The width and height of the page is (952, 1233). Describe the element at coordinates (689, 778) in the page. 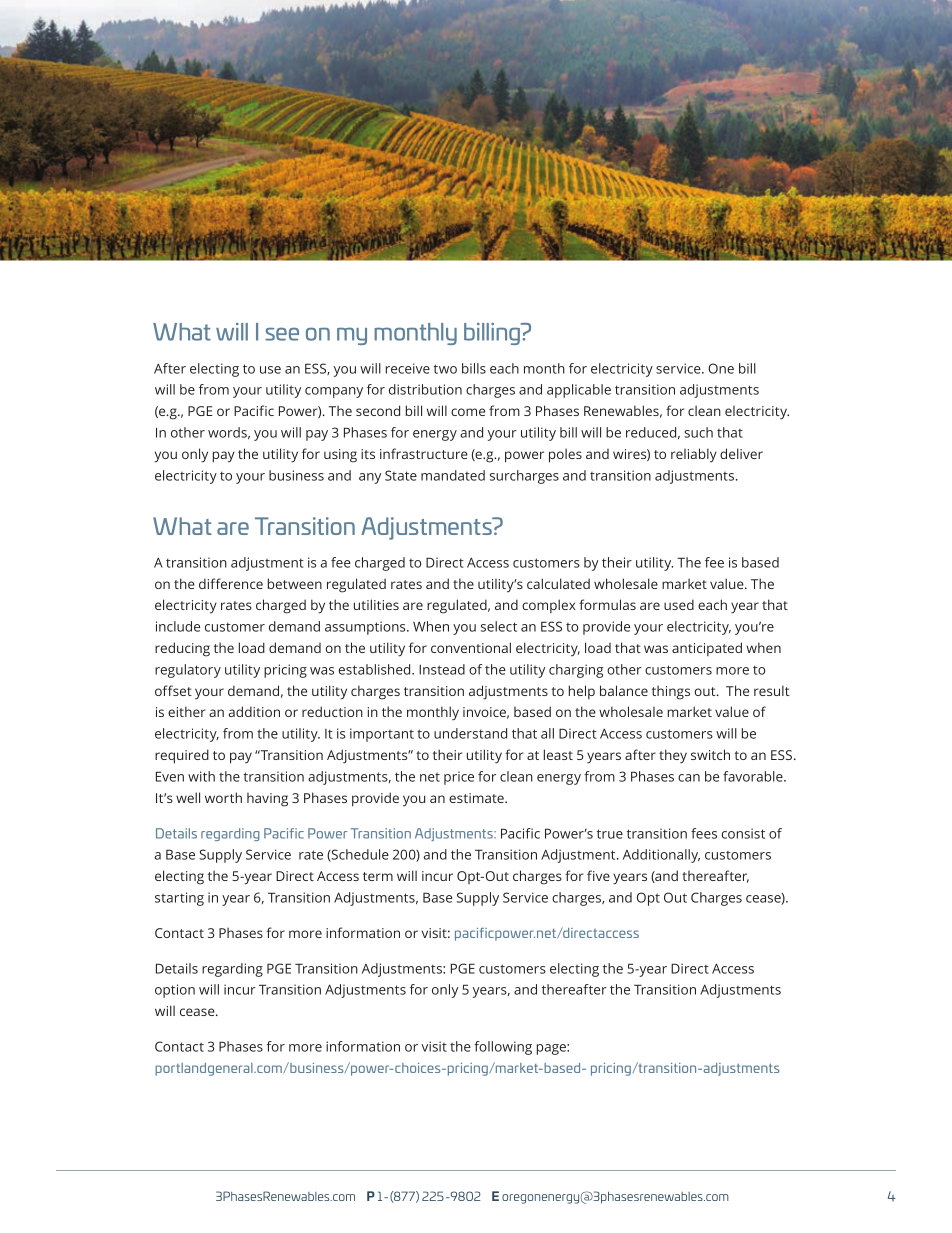

I see `can` at that location.
